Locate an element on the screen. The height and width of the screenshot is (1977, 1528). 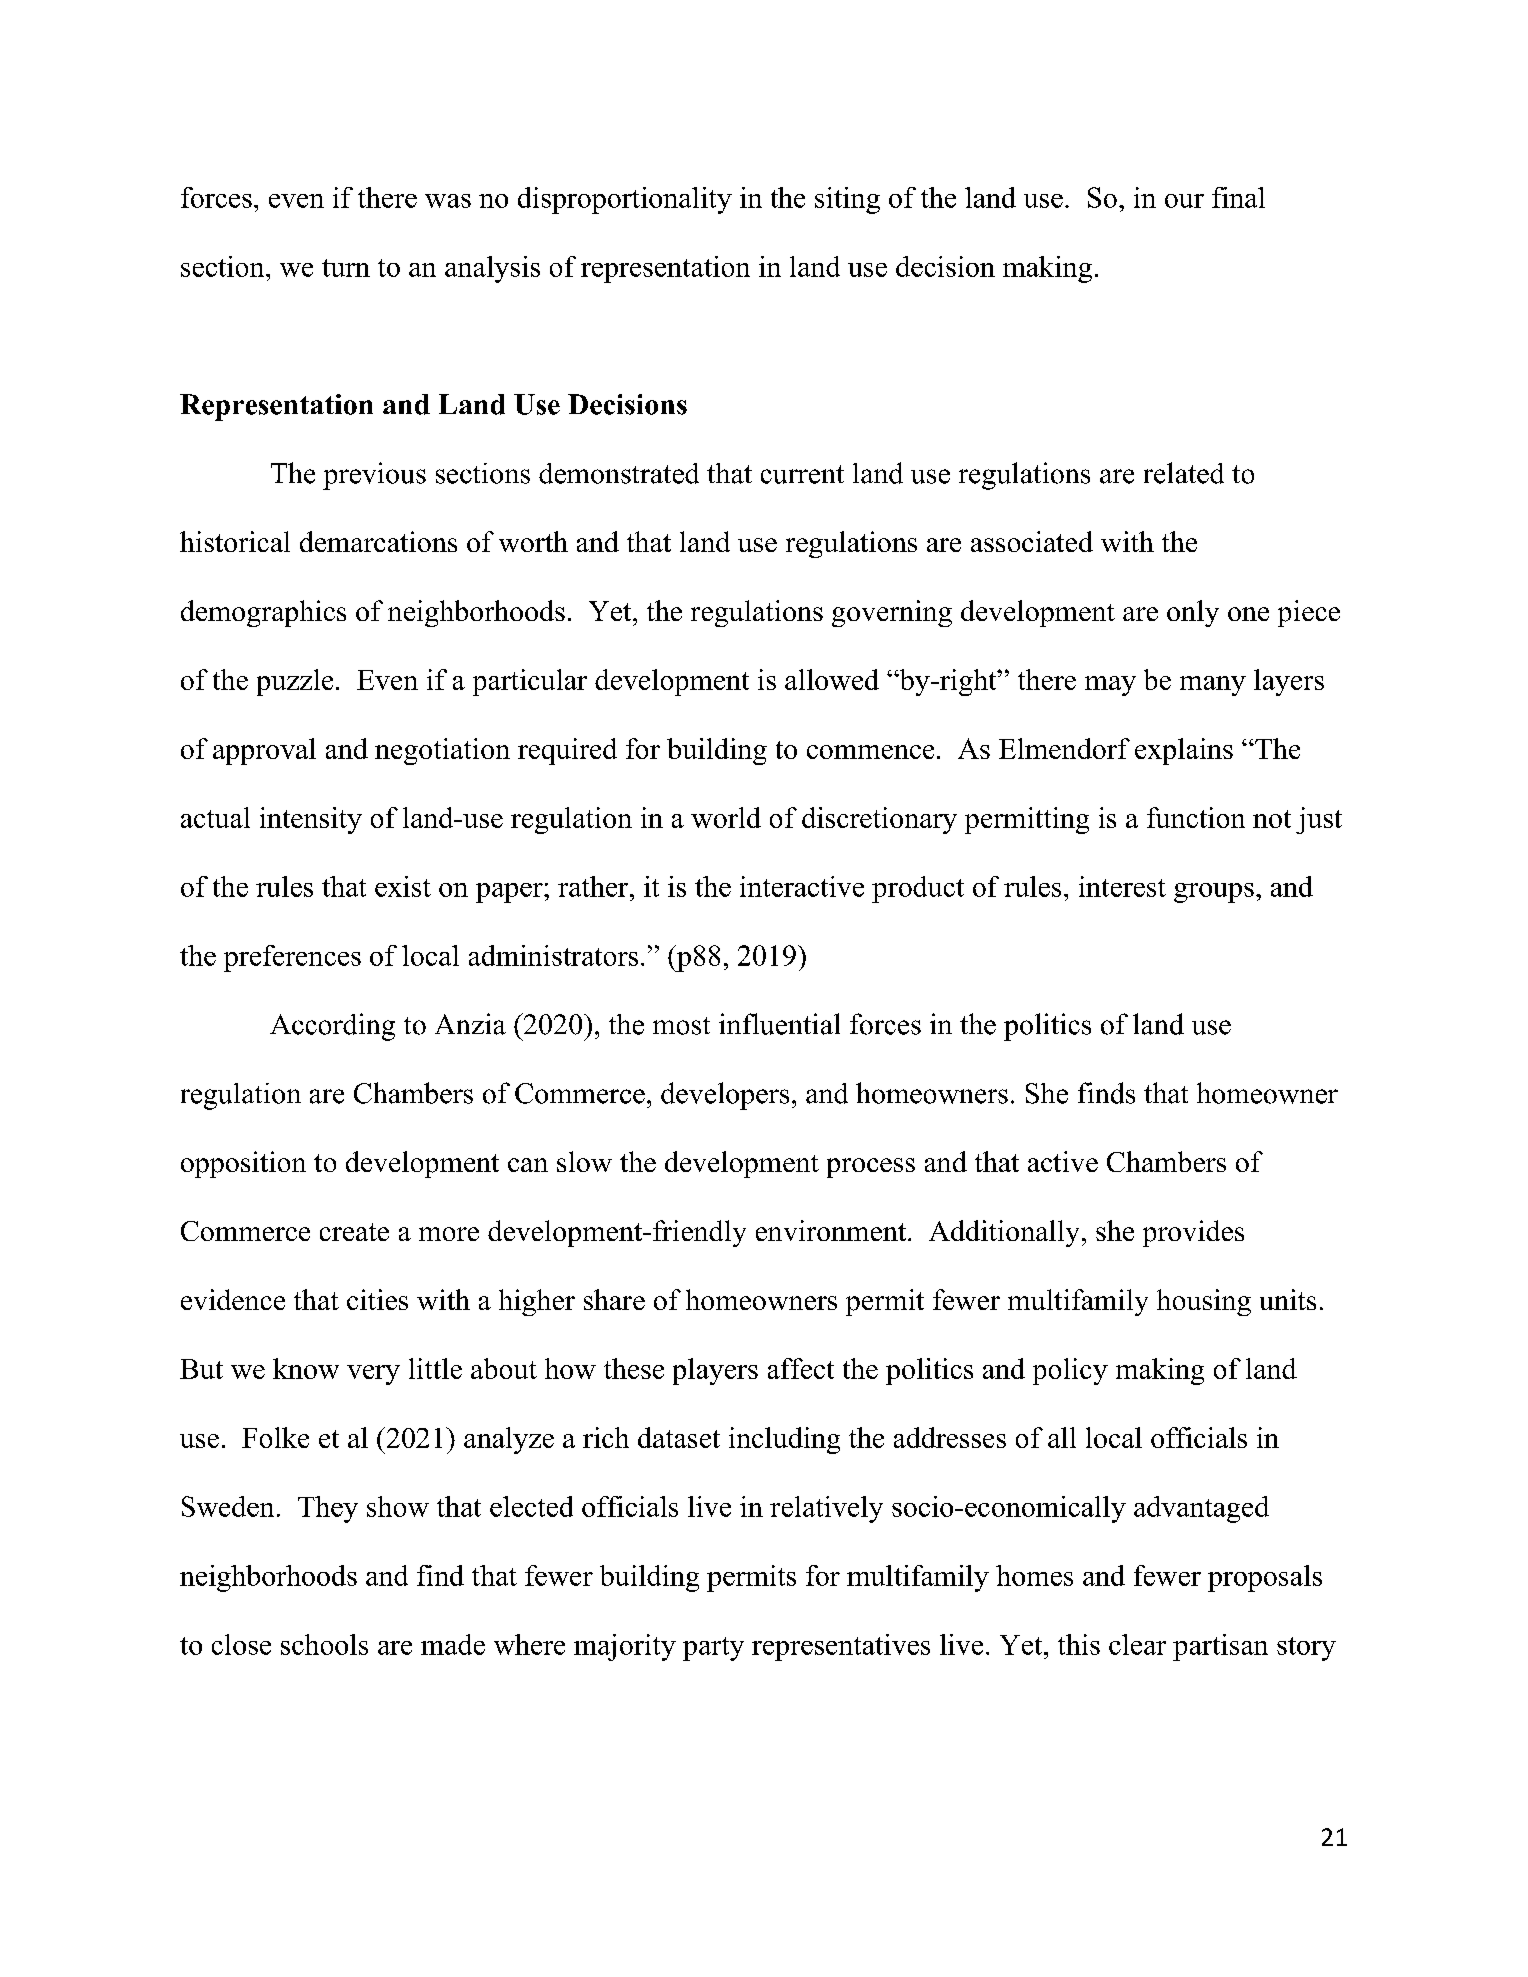
siting is located at coordinates (847, 200).
